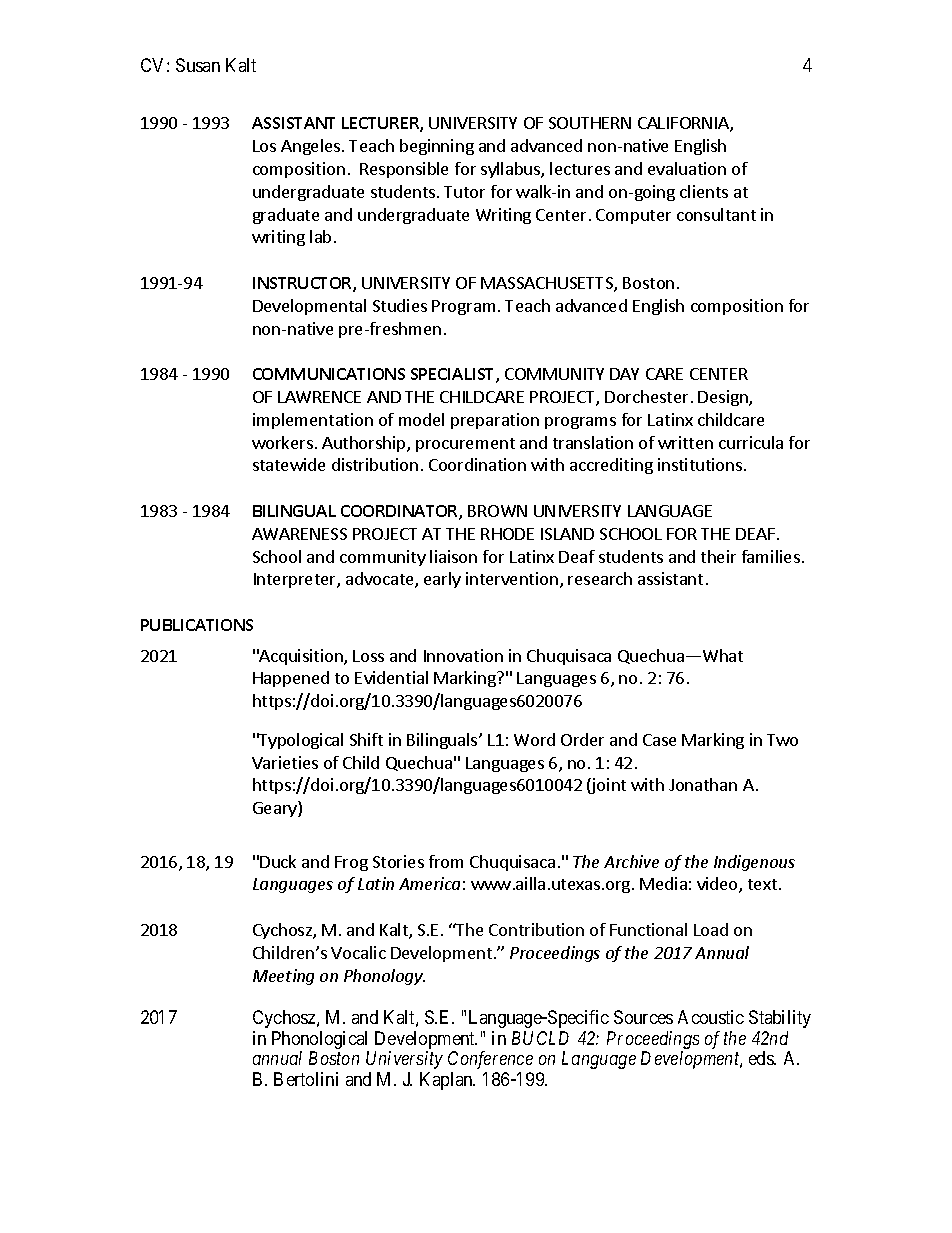 The image size is (952, 1233). Describe the element at coordinates (659, 740) in the screenshot. I see `Case` at that location.
